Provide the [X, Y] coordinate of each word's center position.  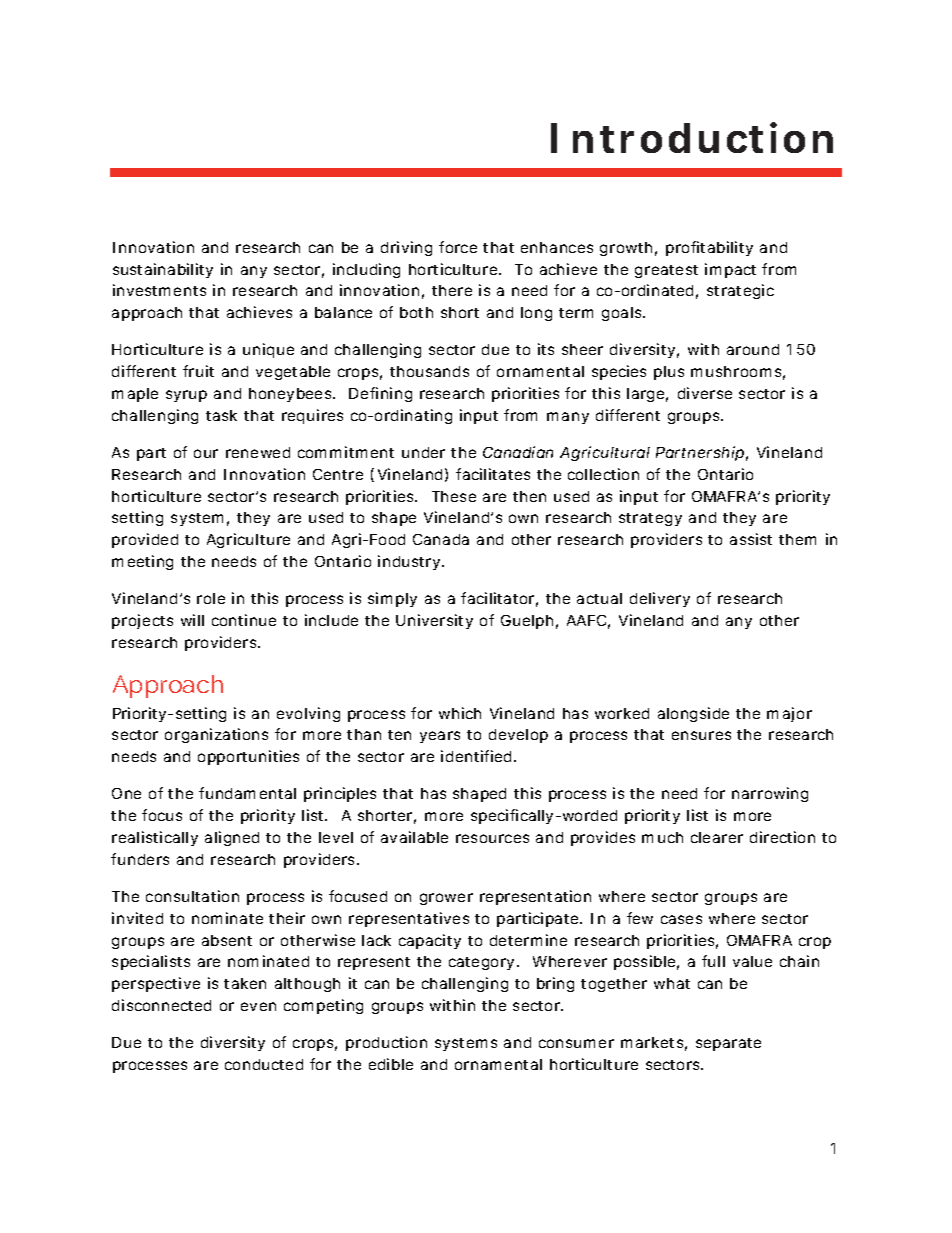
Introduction [692, 137]
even [258, 1006]
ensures [701, 735]
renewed [258, 452]
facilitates [493, 474]
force [458, 247]
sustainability [163, 270]
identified [478, 756]
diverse [705, 393]
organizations [216, 735]
